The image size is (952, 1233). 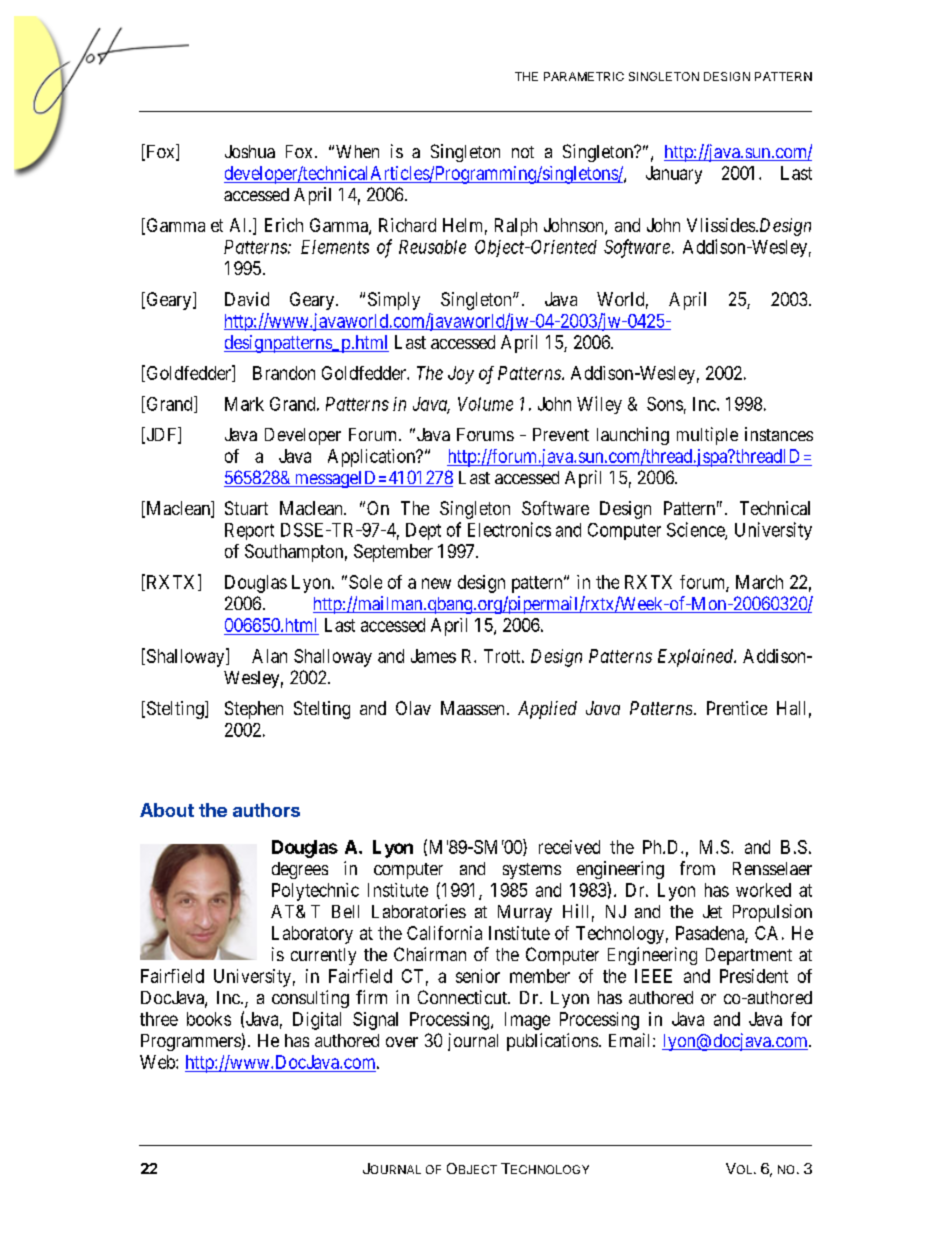 I want to click on Joshua, so click(x=250, y=151).
